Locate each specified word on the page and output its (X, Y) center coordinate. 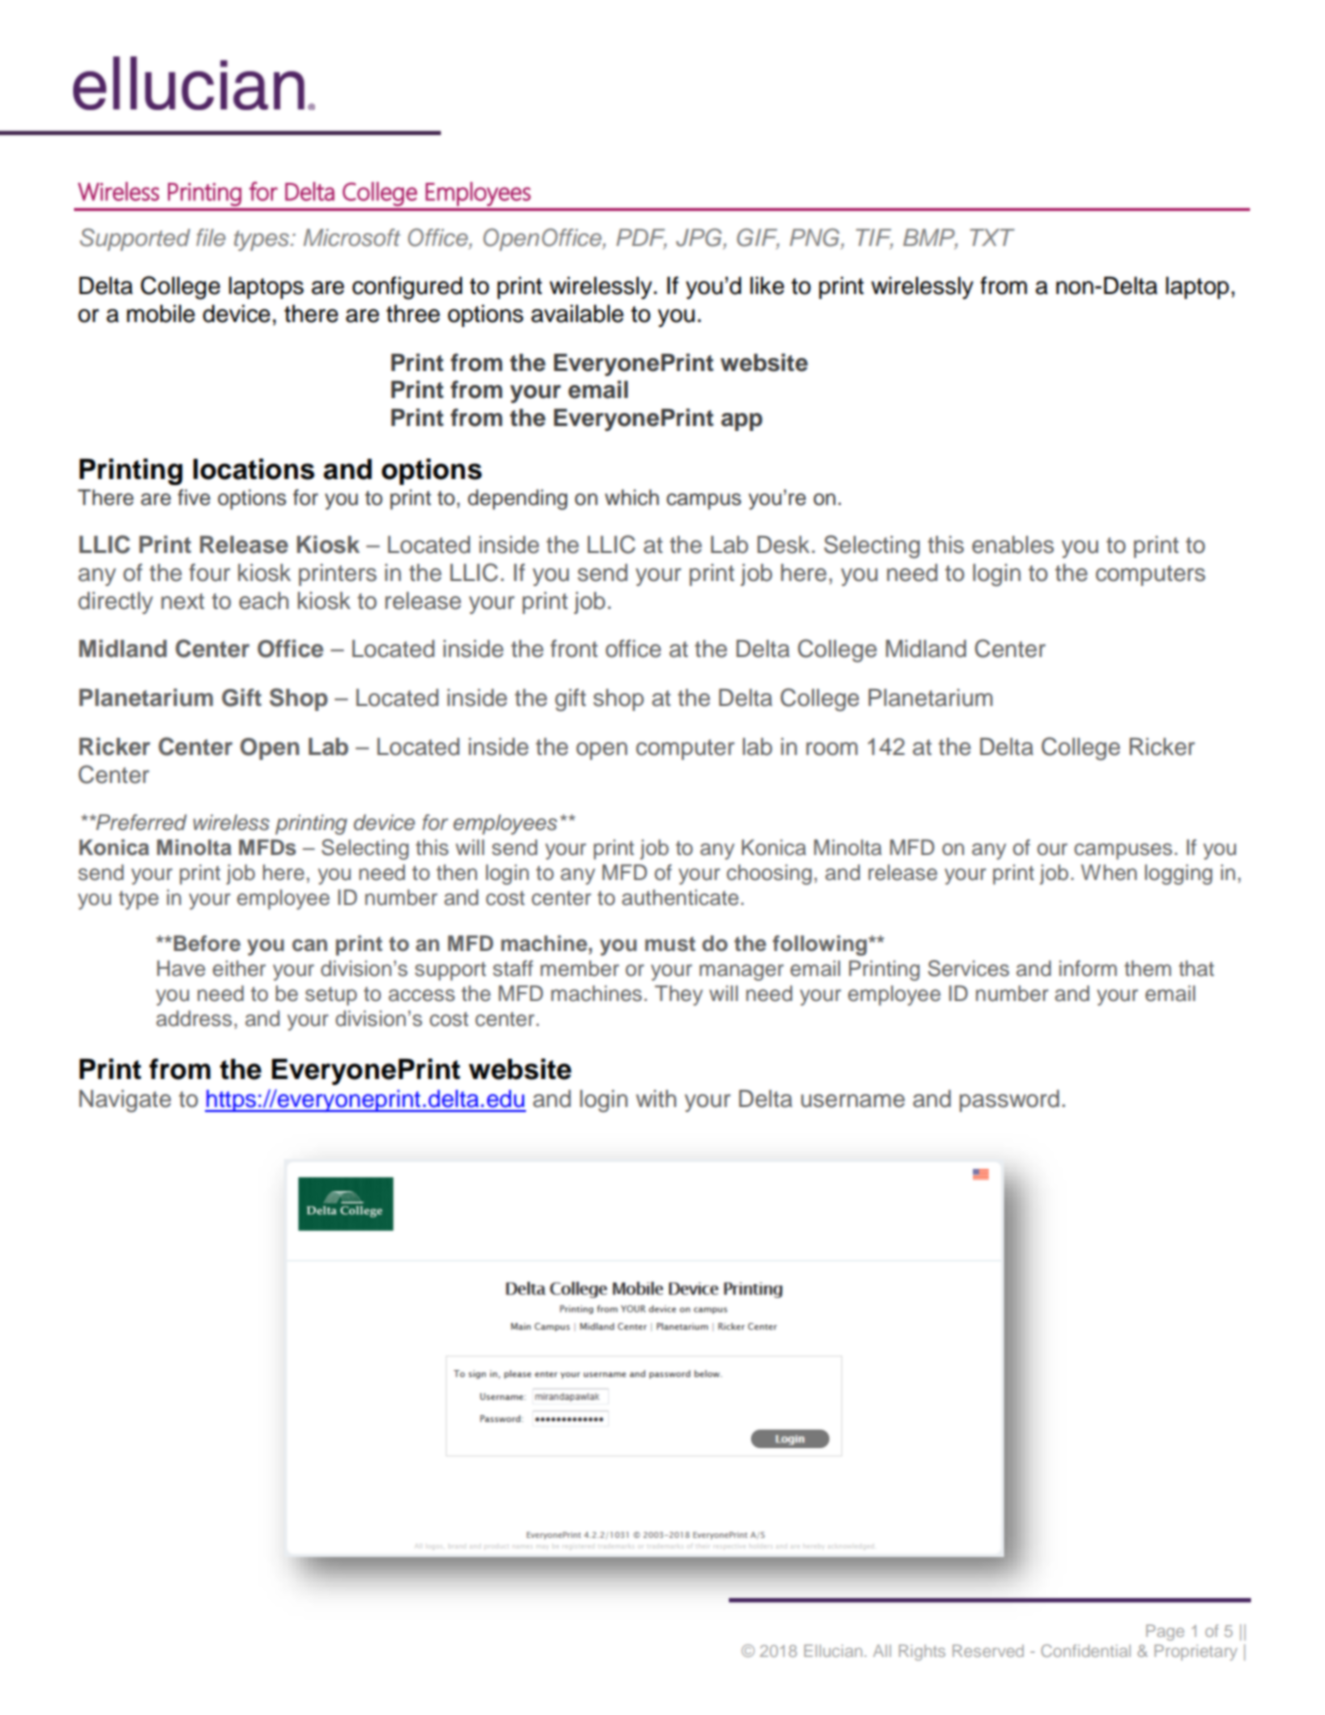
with (656, 1098)
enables (1013, 545)
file (211, 237)
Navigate (125, 1101)
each (264, 601)
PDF (641, 238)
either (239, 968)
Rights (922, 1652)
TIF (874, 238)
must (670, 944)
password (1009, 1101)
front (574, 648)
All (882, 1650)
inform (1088, 968)
